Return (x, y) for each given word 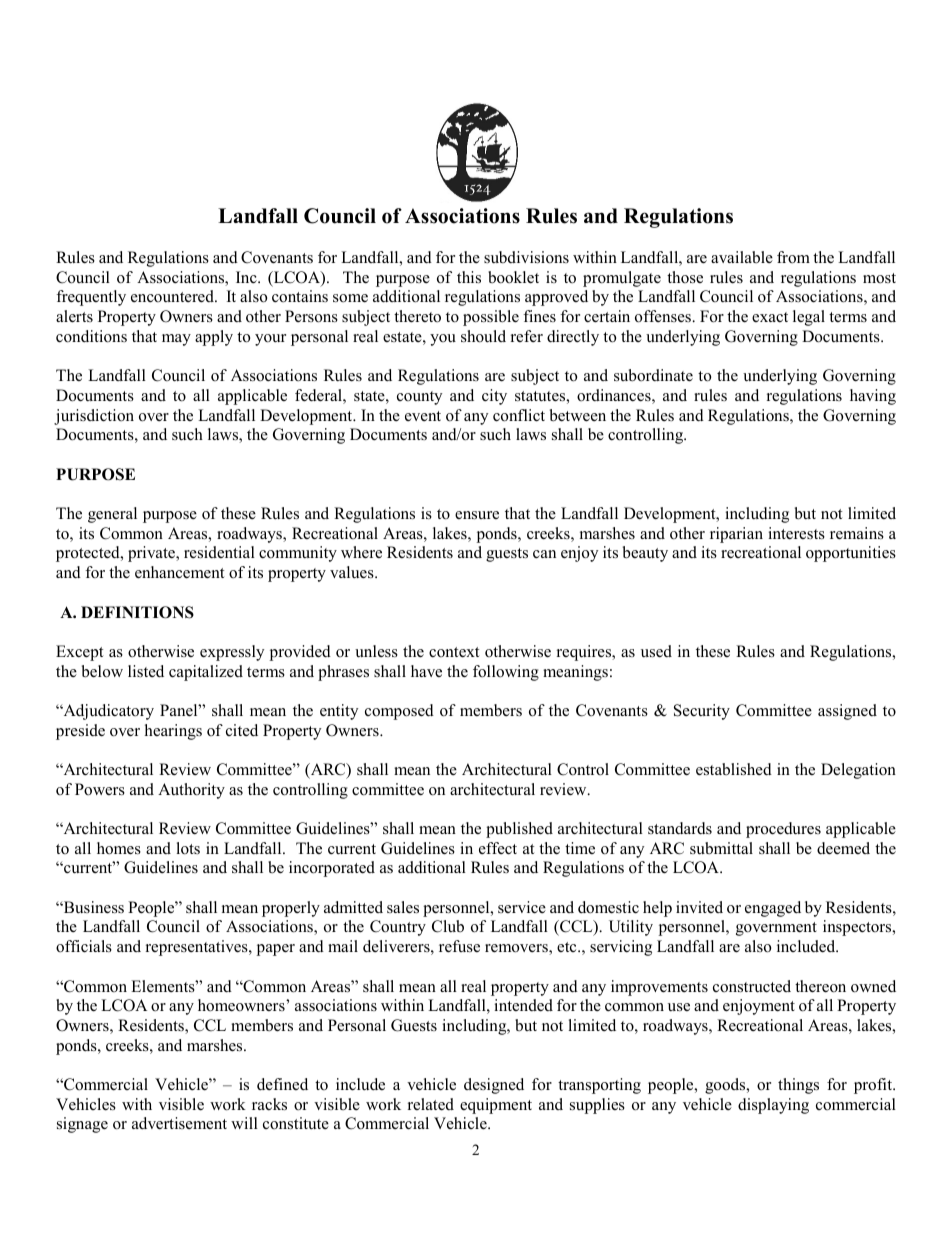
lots (188, 848)
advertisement (179, 1123)
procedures (783, 830)
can (544, 554)
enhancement (179, 572)
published (519, 830)
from (793, 257)
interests (796, 533)
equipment (496, 1106)
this (469, 277)
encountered (173, 296)
